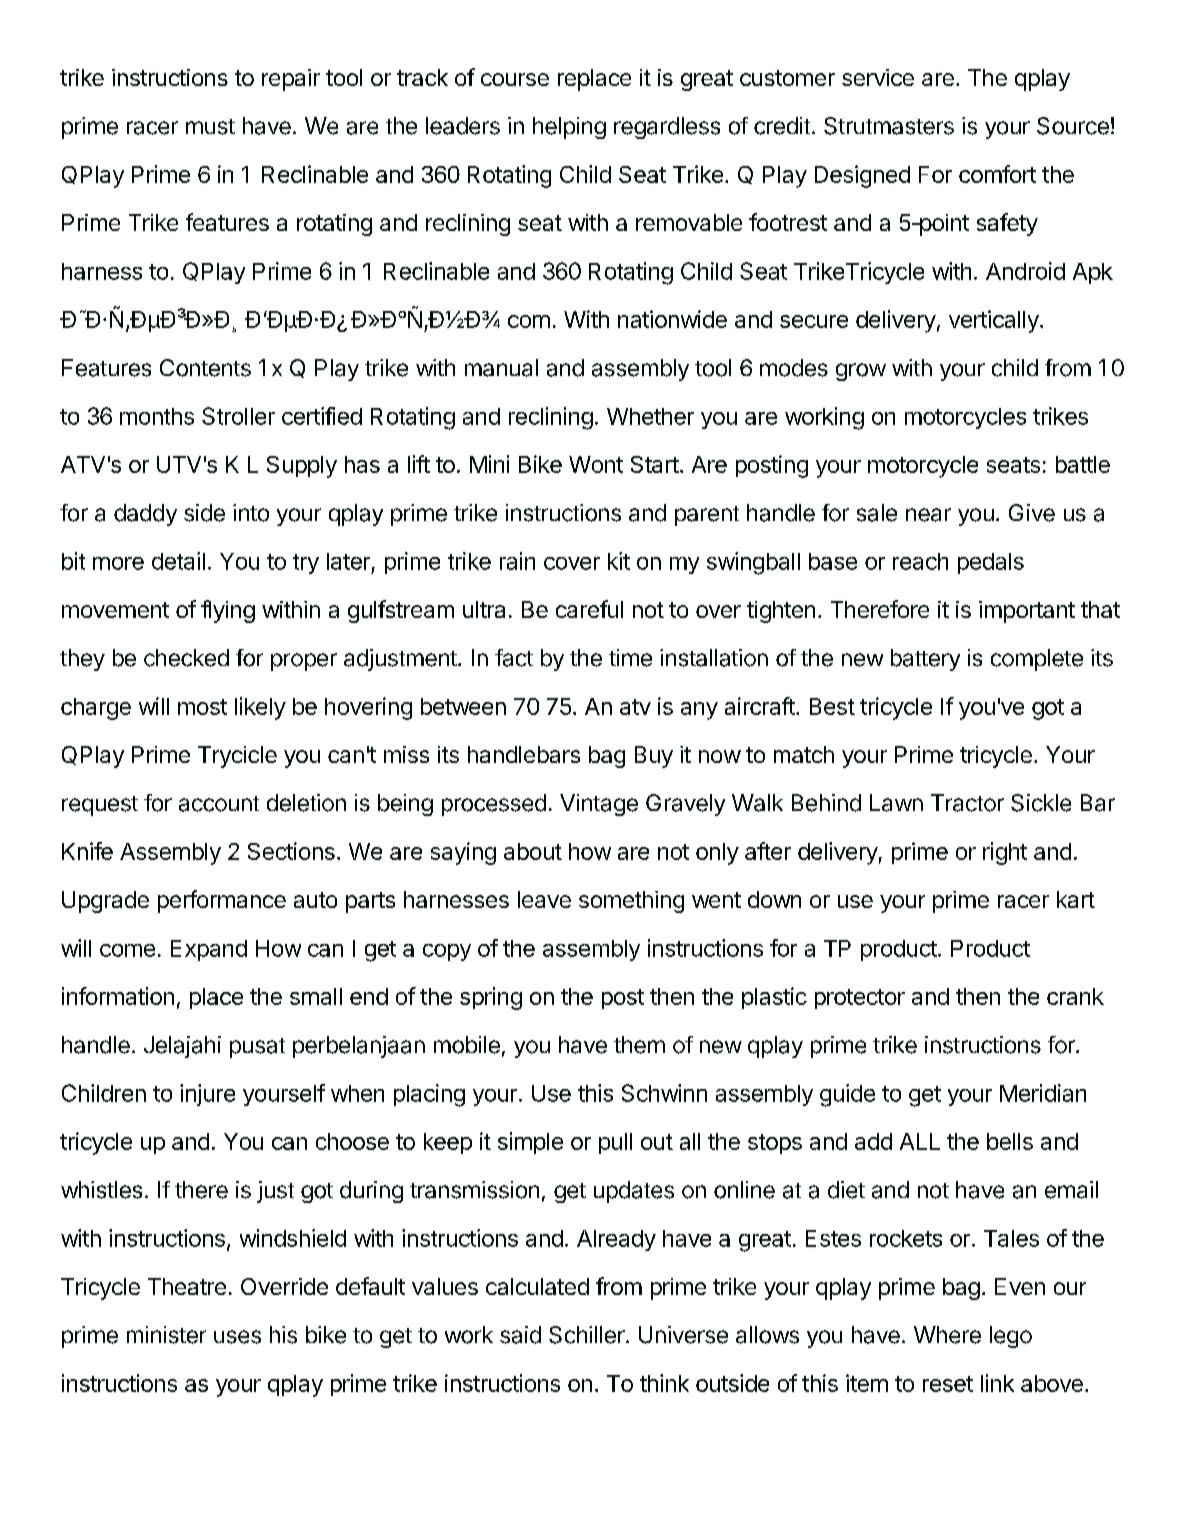 This image has width=1184, height=1532. What do you see at coordinates (997, 174) in the image?
I see `comfort` at bounding box center [997, 174].
